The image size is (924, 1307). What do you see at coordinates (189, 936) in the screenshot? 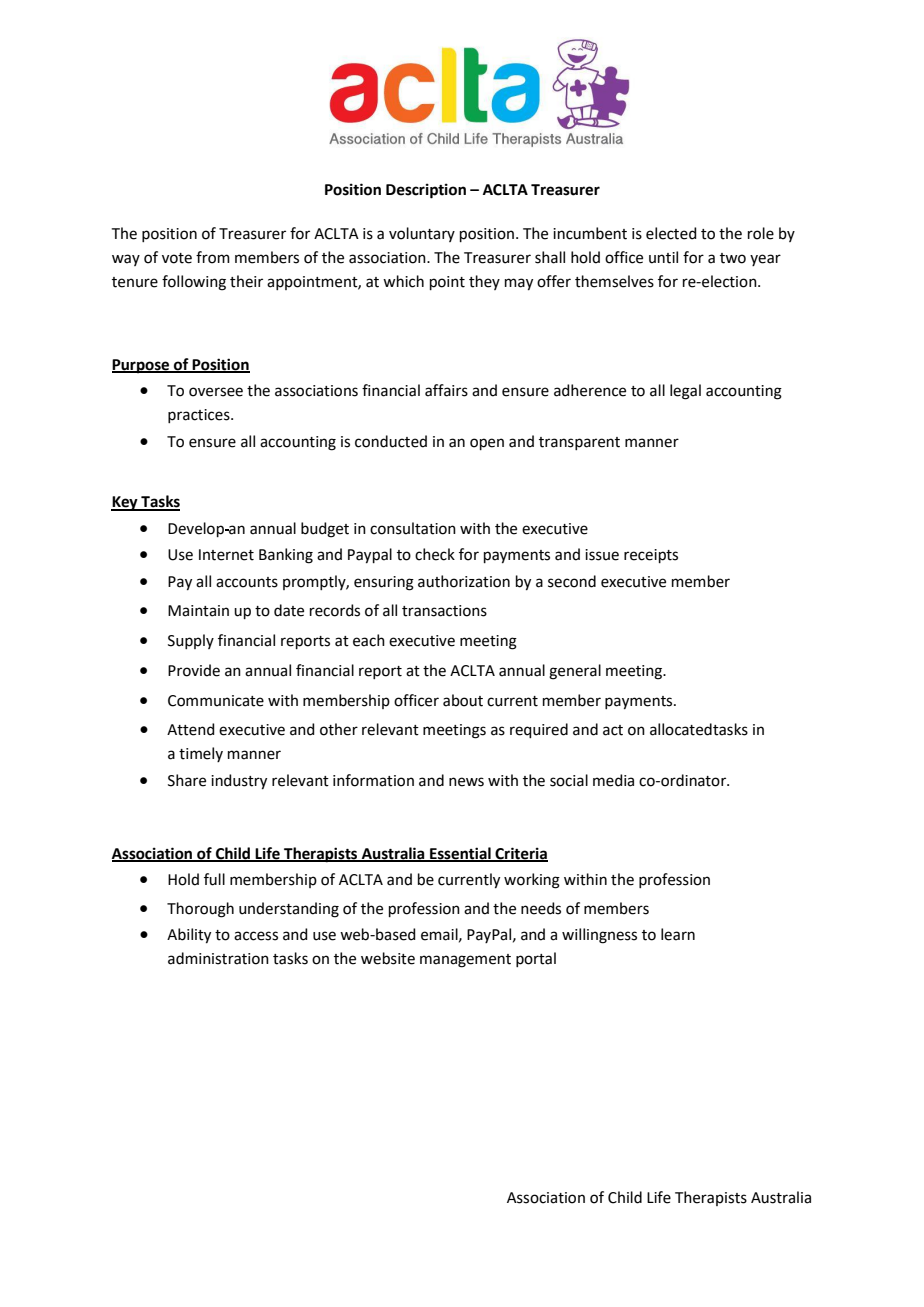
I see `Ability` at bounding box center [189, 936].
